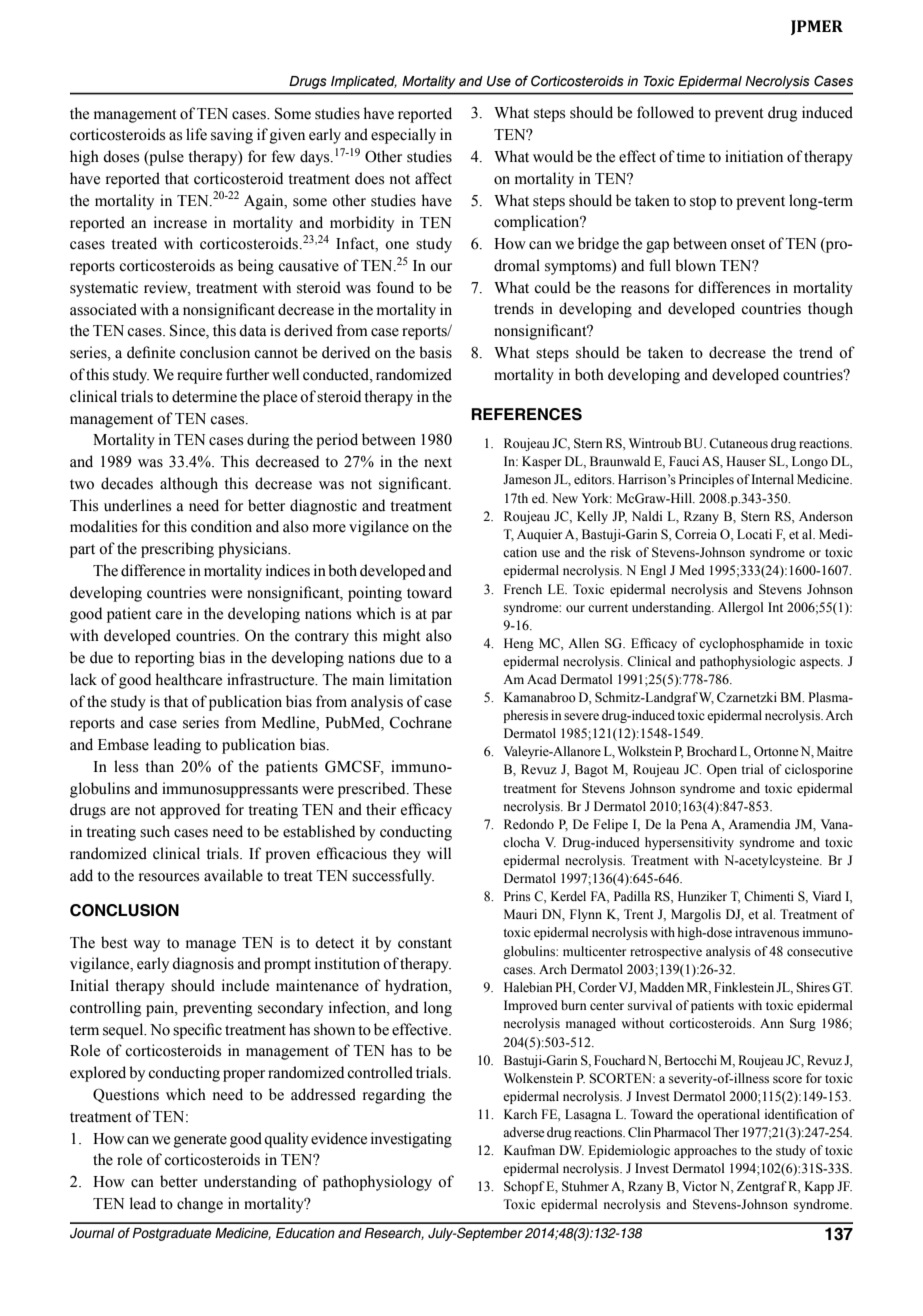 Image resolution: width=923 pixels, height=1316 pixels. I want to click on such, so click(155, 831).
